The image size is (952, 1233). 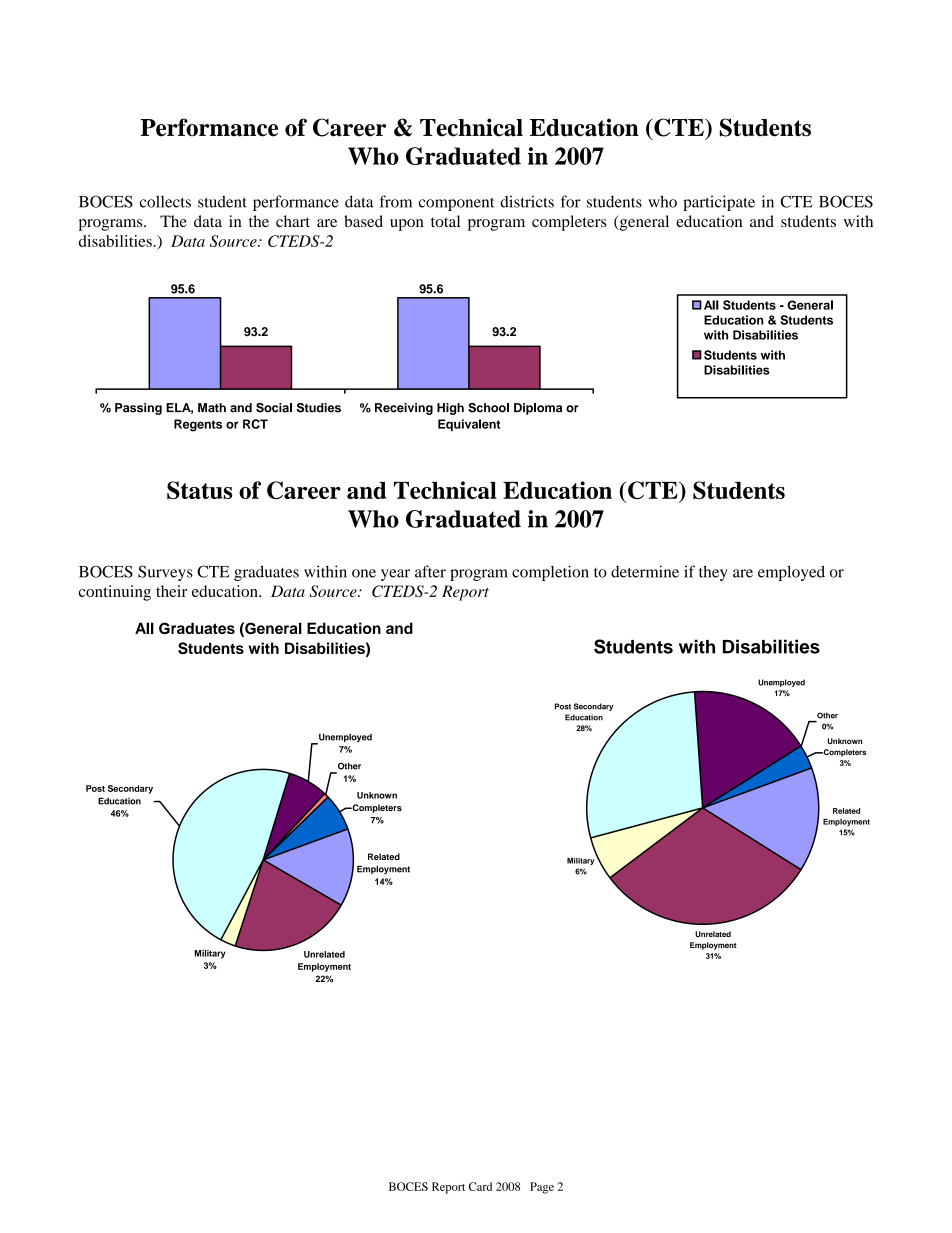 What do you see at coordinates (542, 1188) in the screenshot?
I see `Page` at bounding box center [542, 1188].
